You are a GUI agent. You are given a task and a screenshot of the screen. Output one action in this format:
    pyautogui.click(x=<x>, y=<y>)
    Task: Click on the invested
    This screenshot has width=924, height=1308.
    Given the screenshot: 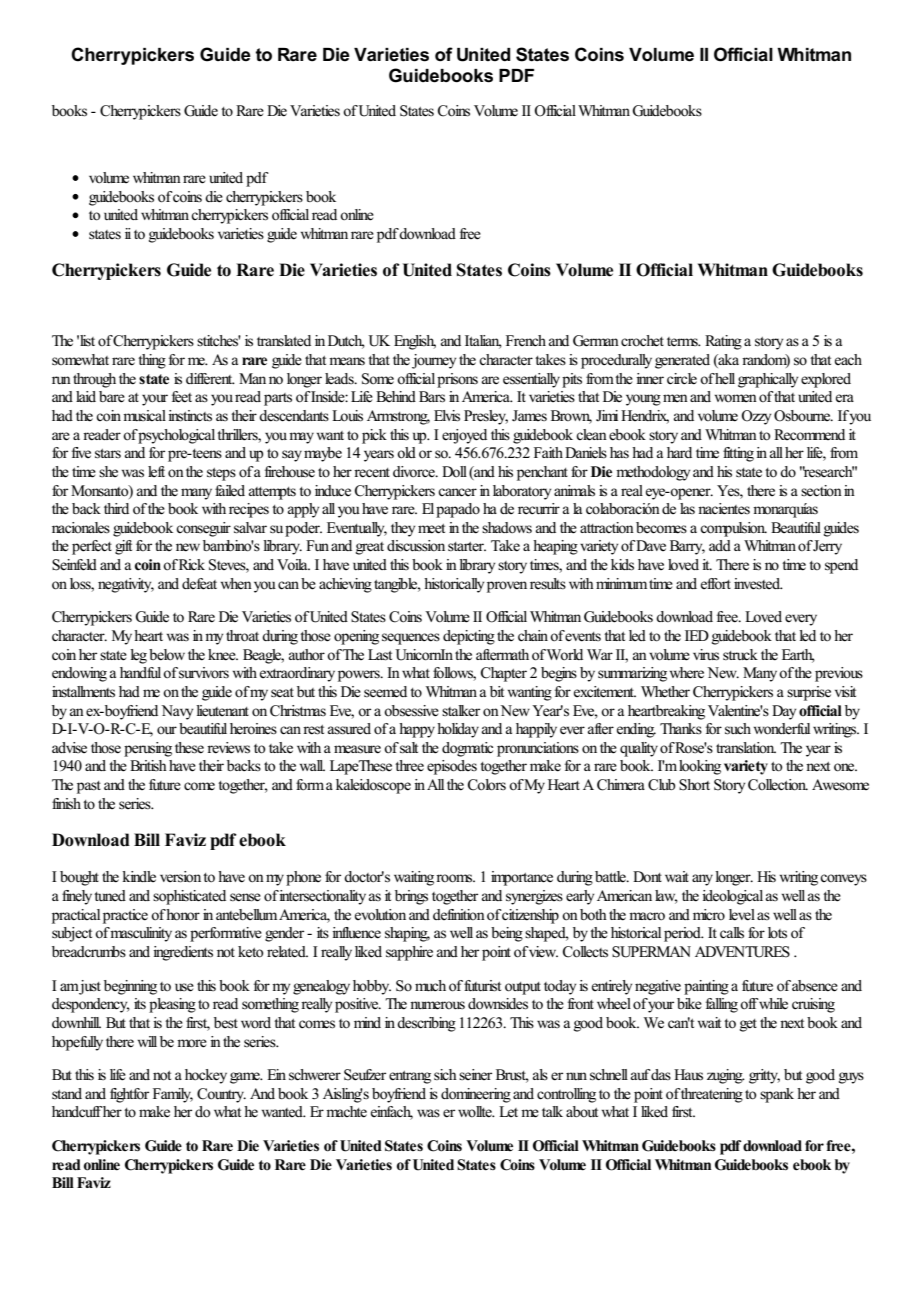 What is the action you would take?
    pyautogui.click(x=758, y=584)
